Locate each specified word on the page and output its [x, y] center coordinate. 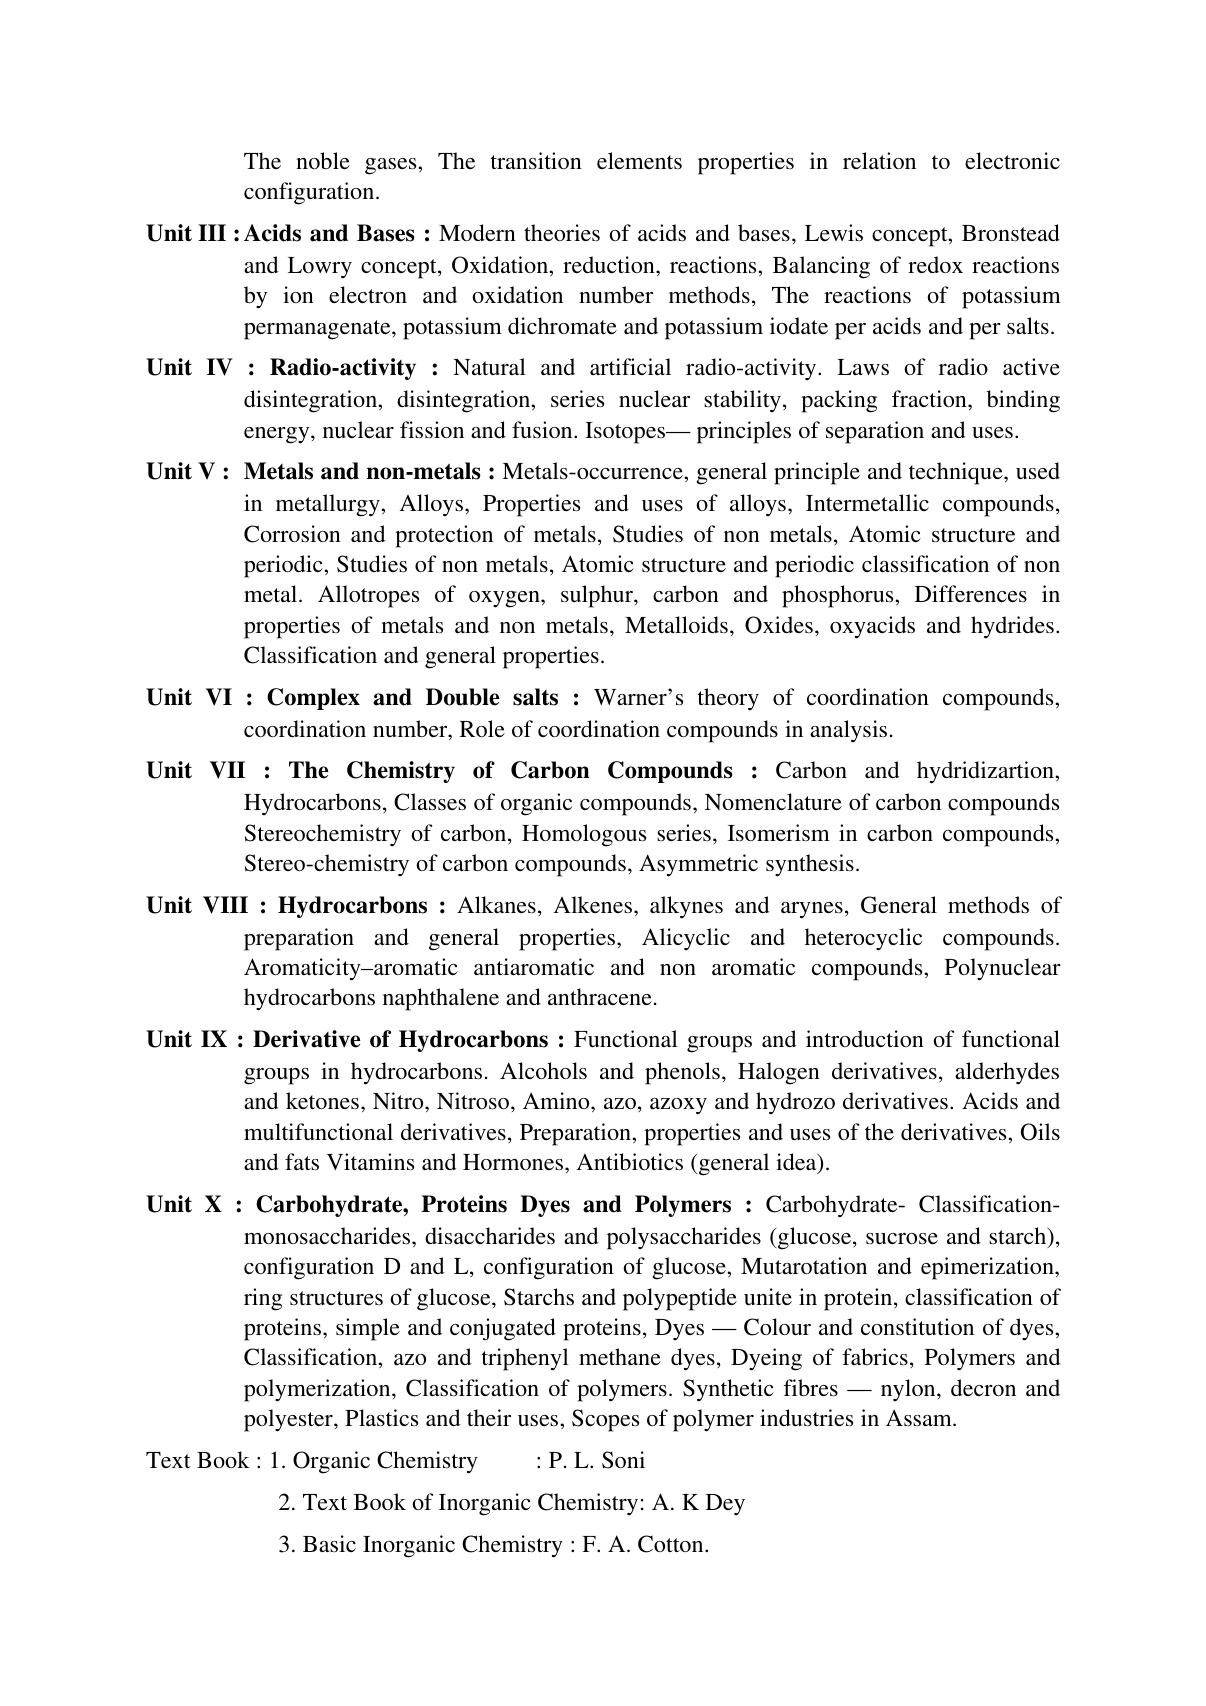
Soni [623, 1460]
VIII [225, 905]
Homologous [584, 835]
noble [323, 160]
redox [935, 264]
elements [639, 160]
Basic [329, 1544]
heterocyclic [863, 939]
